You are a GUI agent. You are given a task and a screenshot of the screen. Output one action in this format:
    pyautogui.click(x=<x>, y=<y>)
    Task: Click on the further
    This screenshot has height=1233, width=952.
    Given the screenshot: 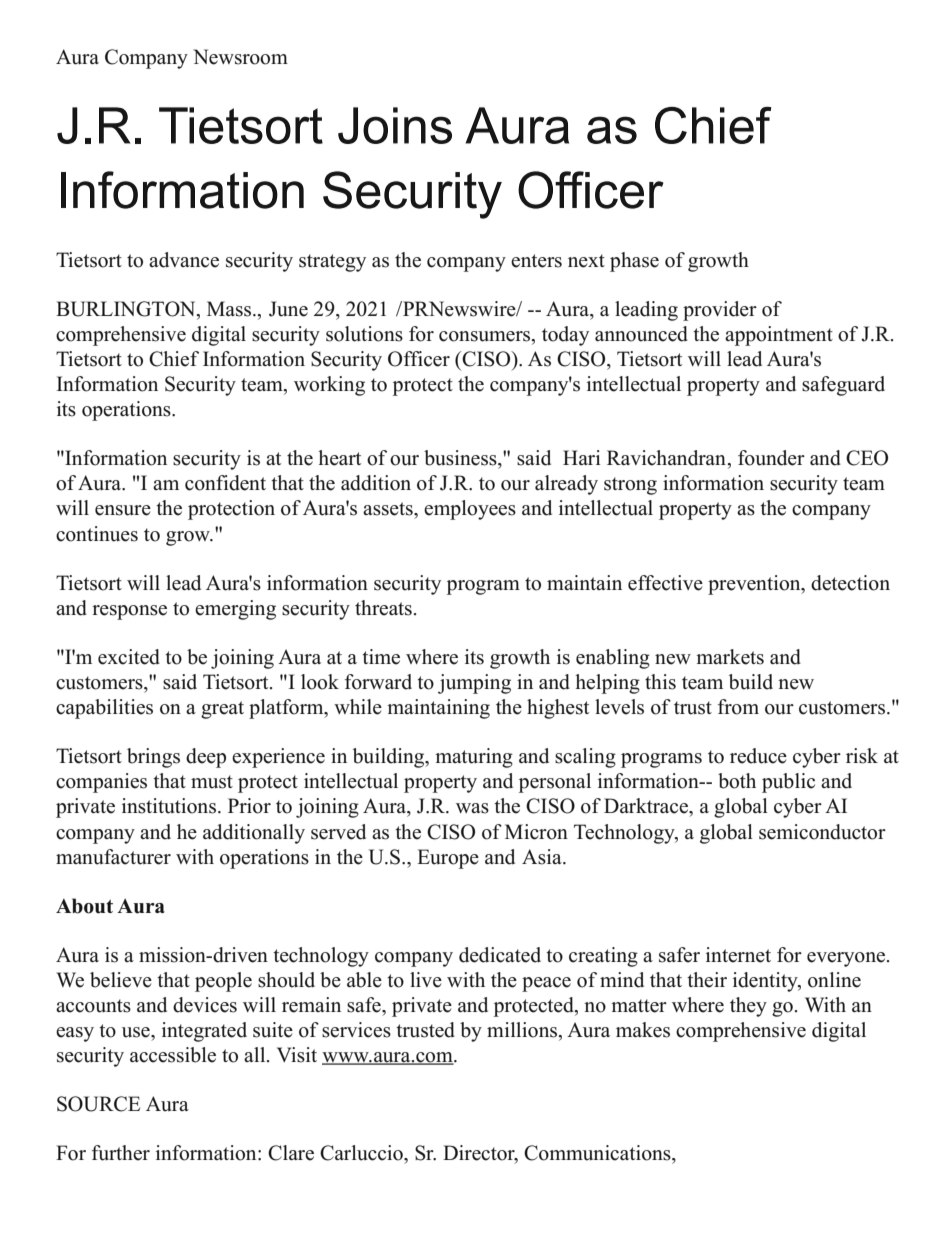 What is the action you would take?
    pyautogui.click(x=121, y=1153)
